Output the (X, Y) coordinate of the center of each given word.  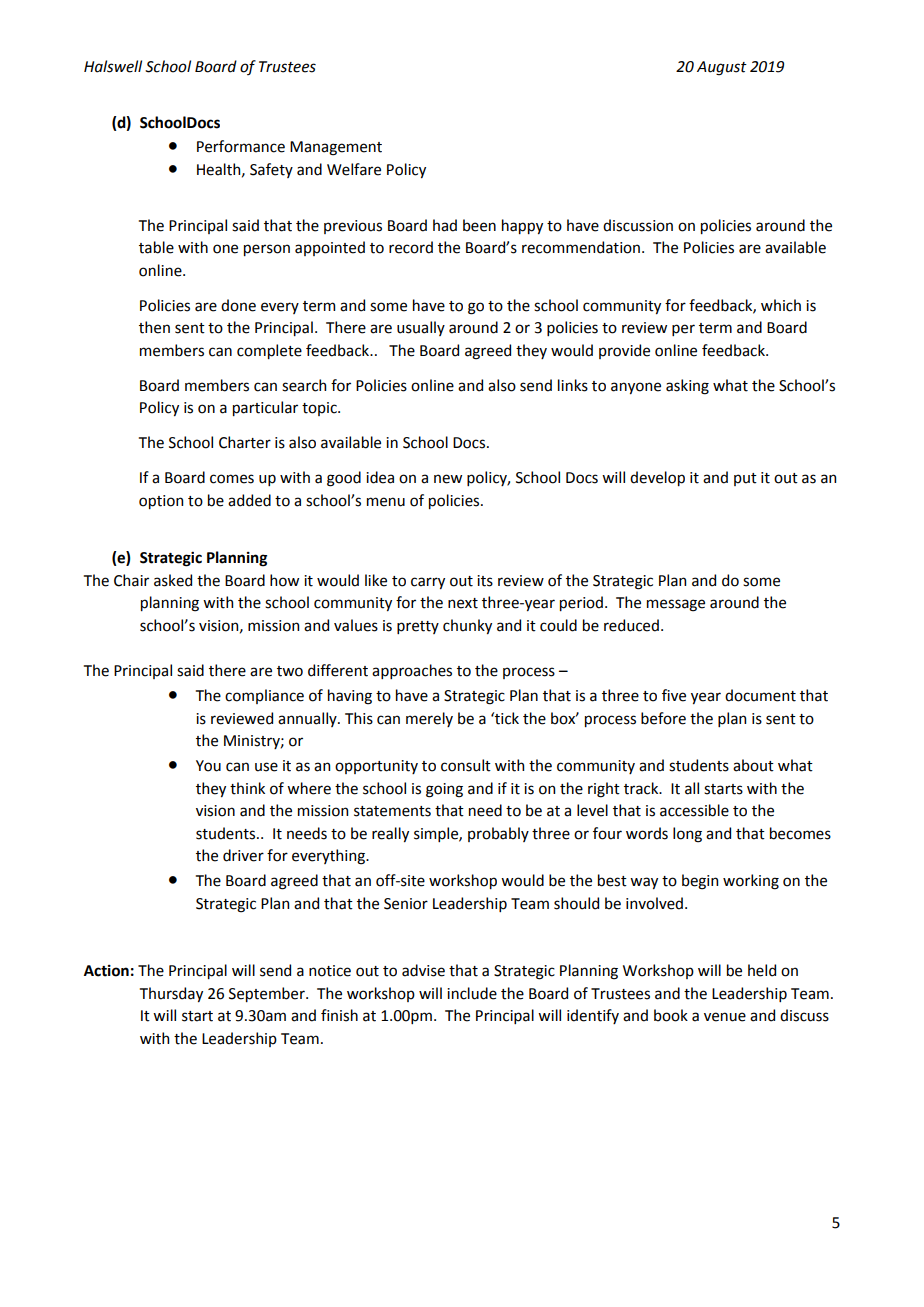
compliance (264, 696)
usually (421, 328)
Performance (241, 146)
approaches (412, 671)
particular (265, 408)
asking (687, 387)
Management (336, 148)
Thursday (171, 994)
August (722, 68)
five (674, 695)
